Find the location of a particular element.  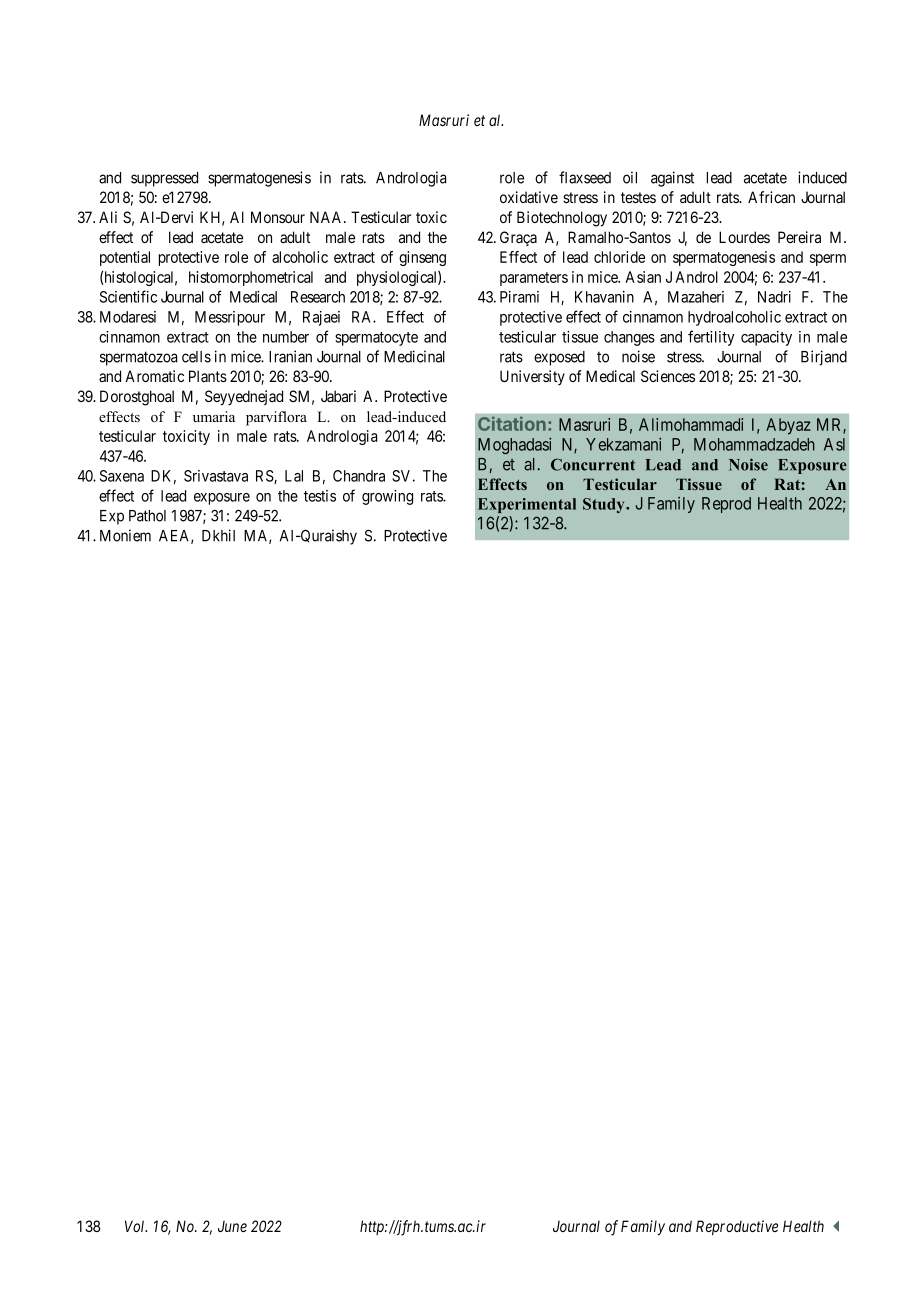

testis is located at coordinates (320, 496).
